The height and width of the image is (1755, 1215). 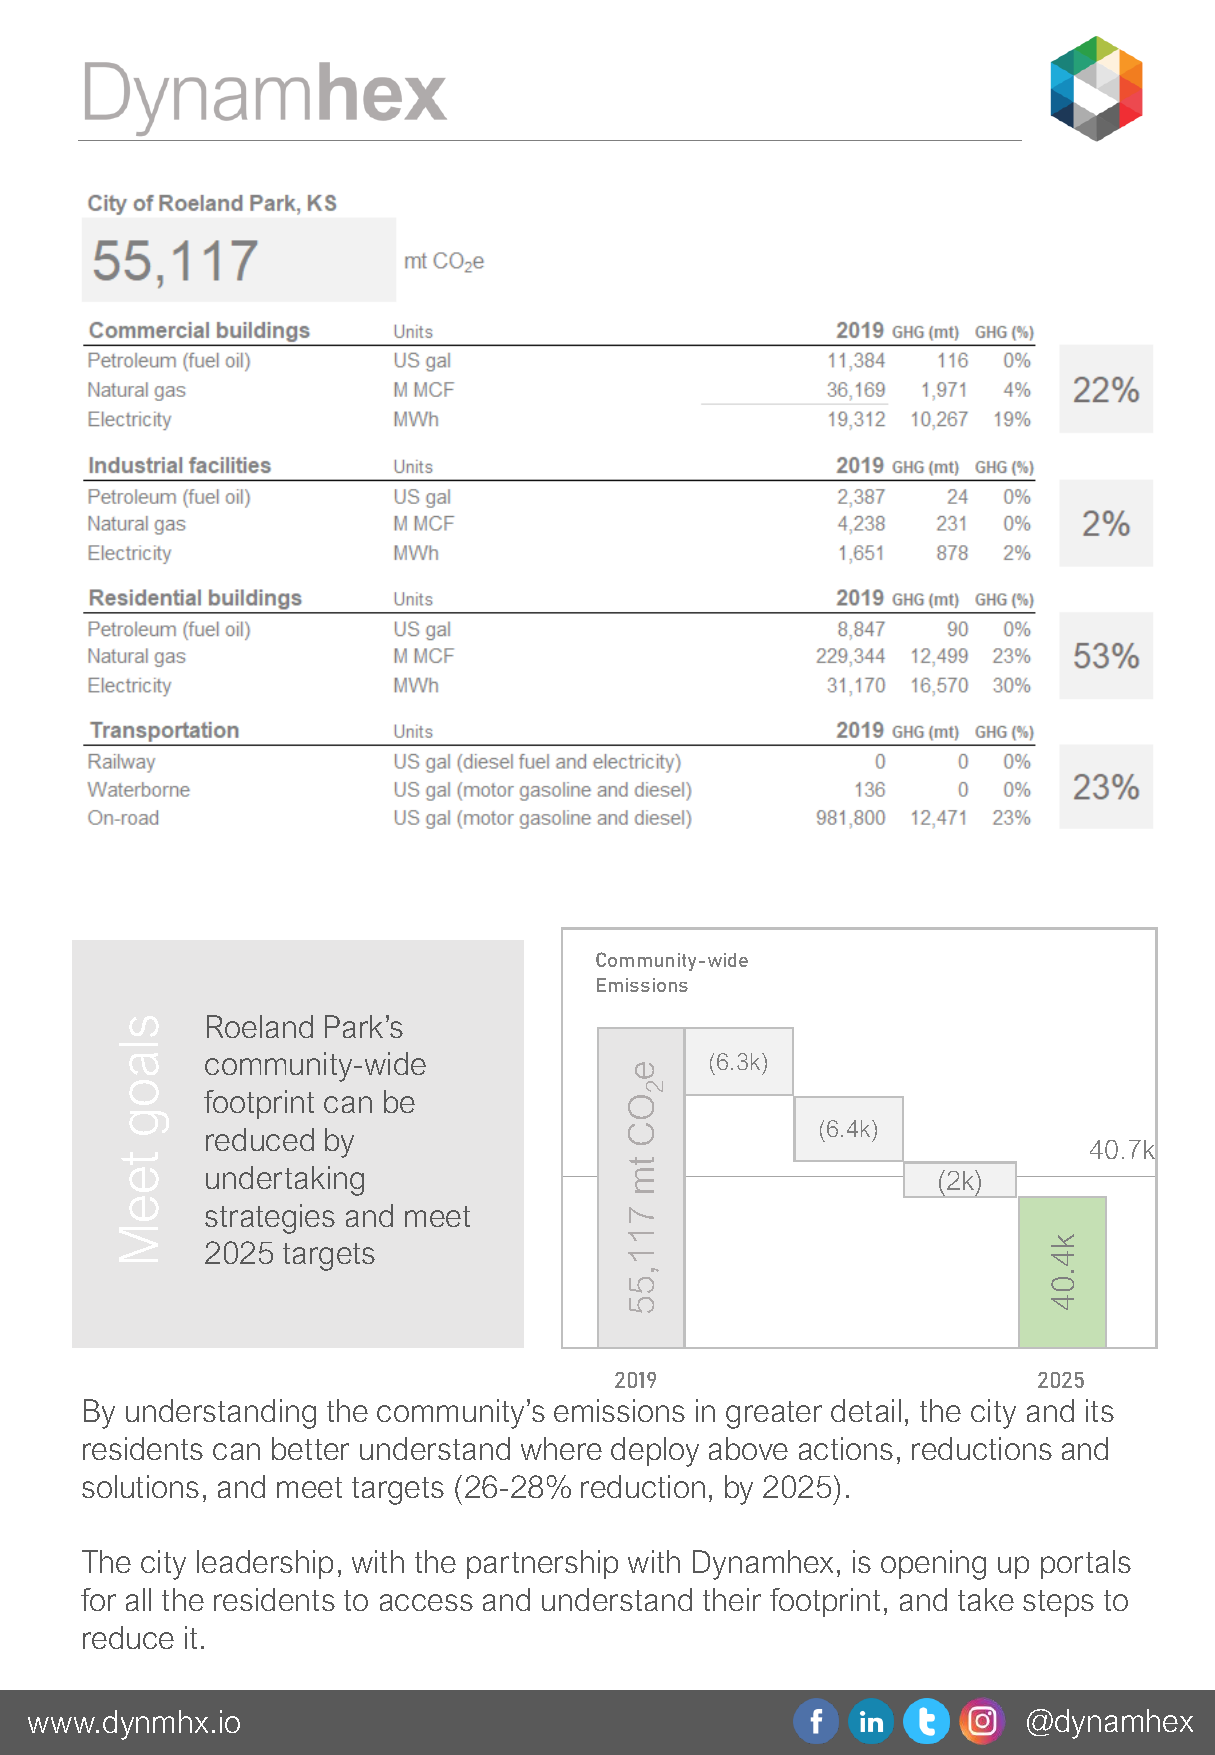 I want to click on better, so click(x=310, y=1448).
